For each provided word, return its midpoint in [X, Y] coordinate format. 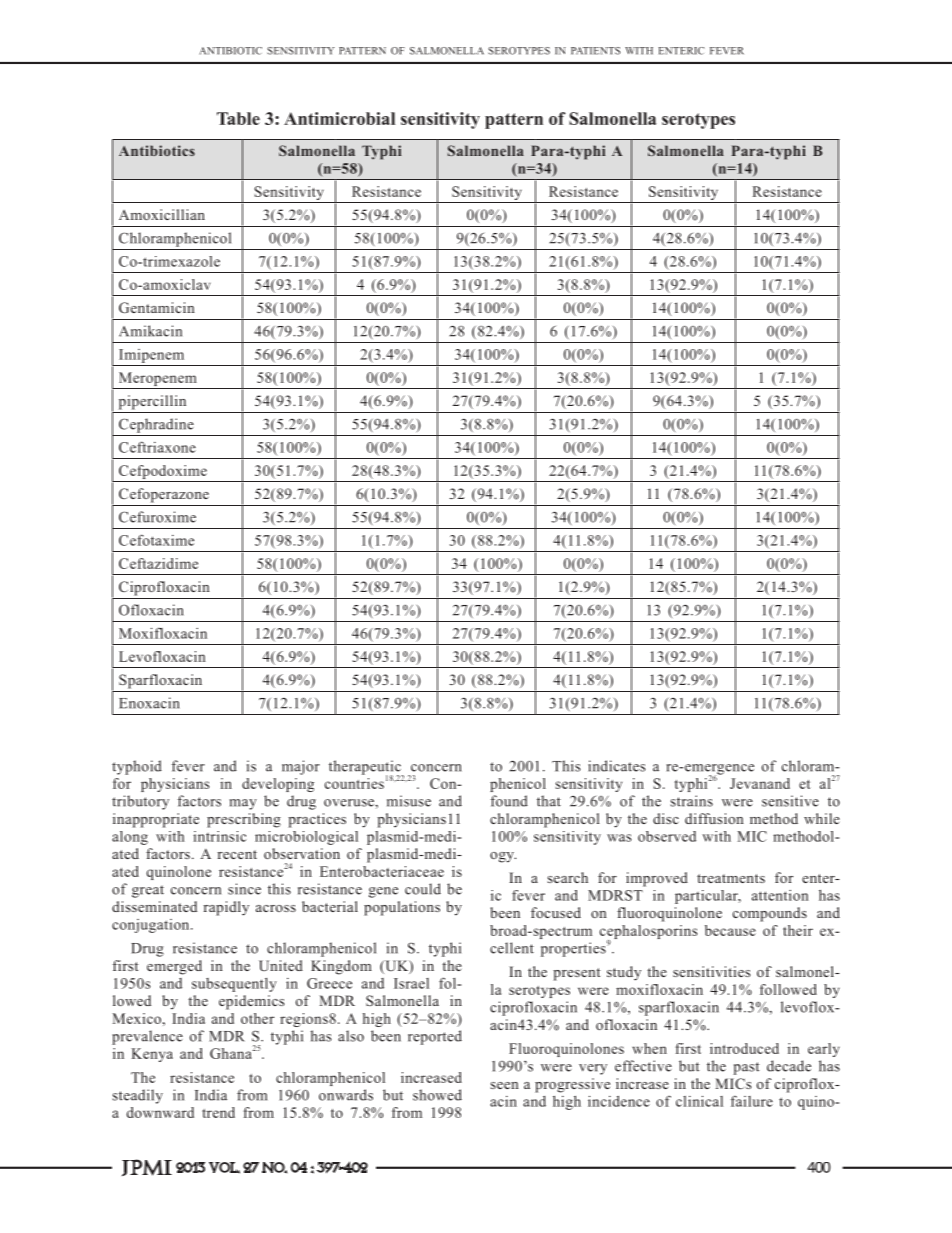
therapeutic [366, 768]
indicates [616, 766]
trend [218, 1112]
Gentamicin [157, 307]
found [509, 801]
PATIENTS [595, 51]
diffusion [714, 818]
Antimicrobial [339, 118]
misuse [409, 801]
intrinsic [219, 836]
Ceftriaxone [157, 447]
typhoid [137, 767]
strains [692, 801]
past [746, 1068]
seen [505, 1085]
